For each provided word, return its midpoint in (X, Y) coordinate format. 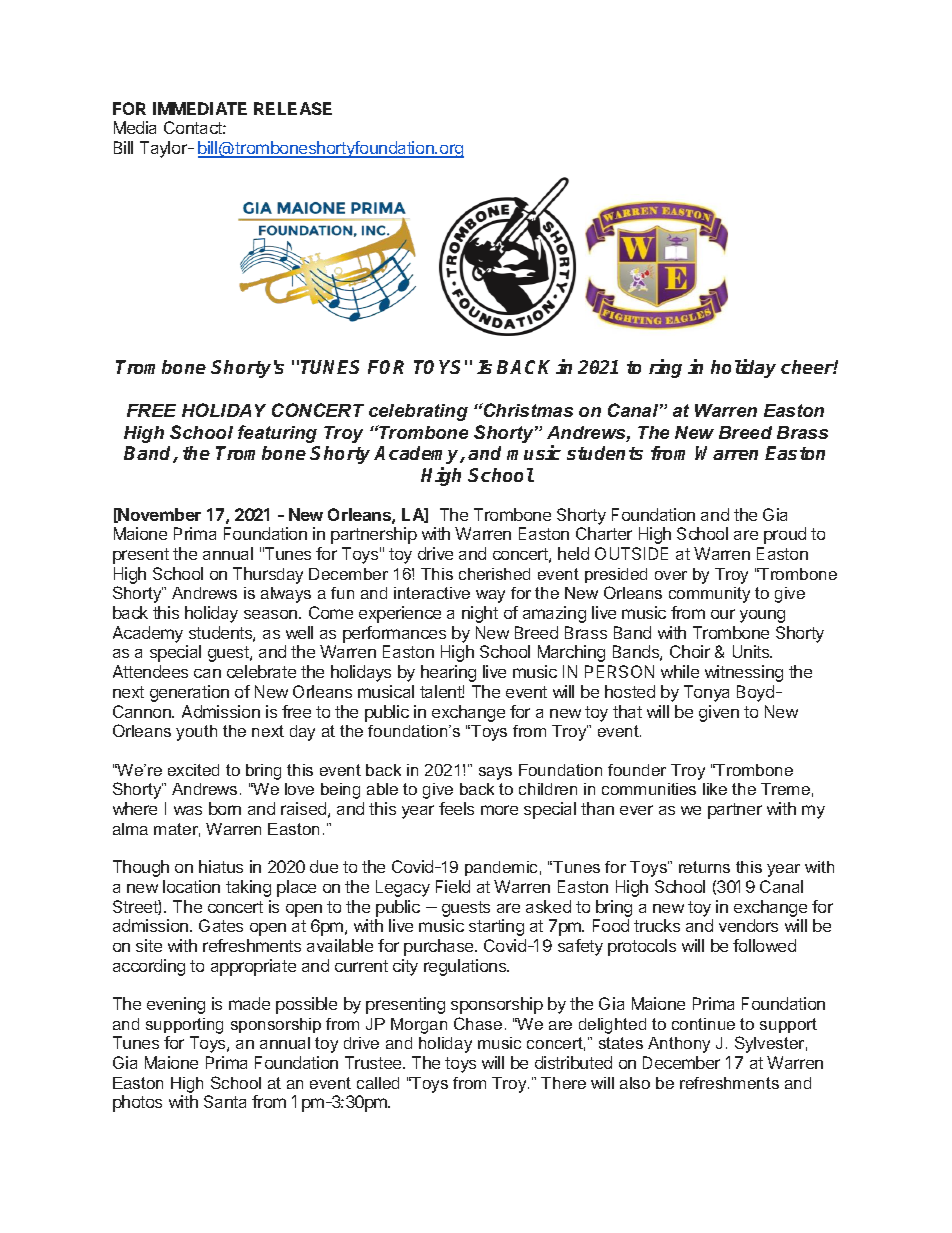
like (715, 789)
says (495, 773)
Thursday (268, 575)
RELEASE (293, 108)
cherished (494, 574)
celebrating (418, 412)
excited (193, 770)
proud (785, 535)
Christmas (527, 410)
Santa (225, 1101)
